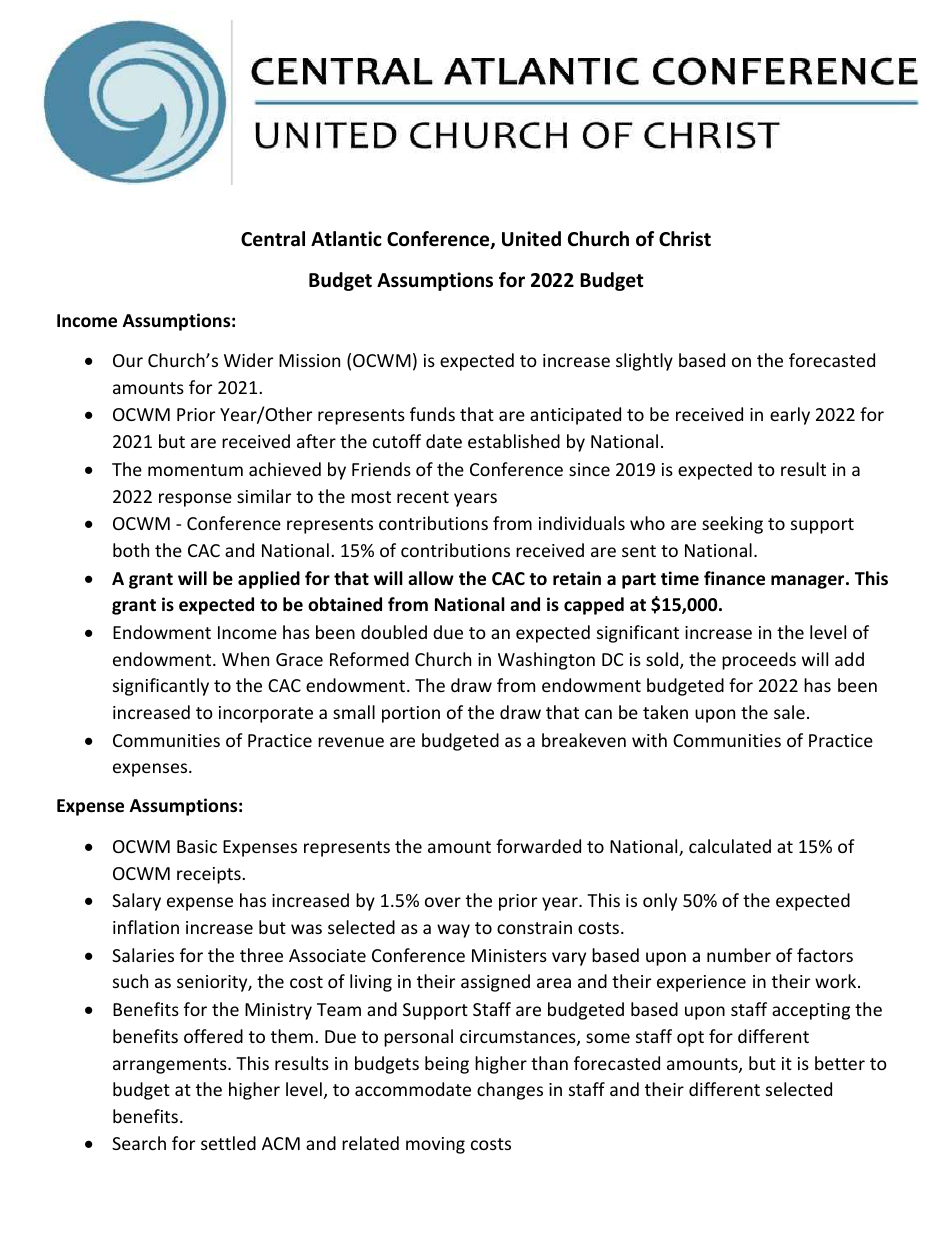 Image resolution: width=952 pixels, height=1233 pixels. What do you see at coordinates (546, 661) in the screenshot?
I see `Washington` at bounding box center [546, 661].
